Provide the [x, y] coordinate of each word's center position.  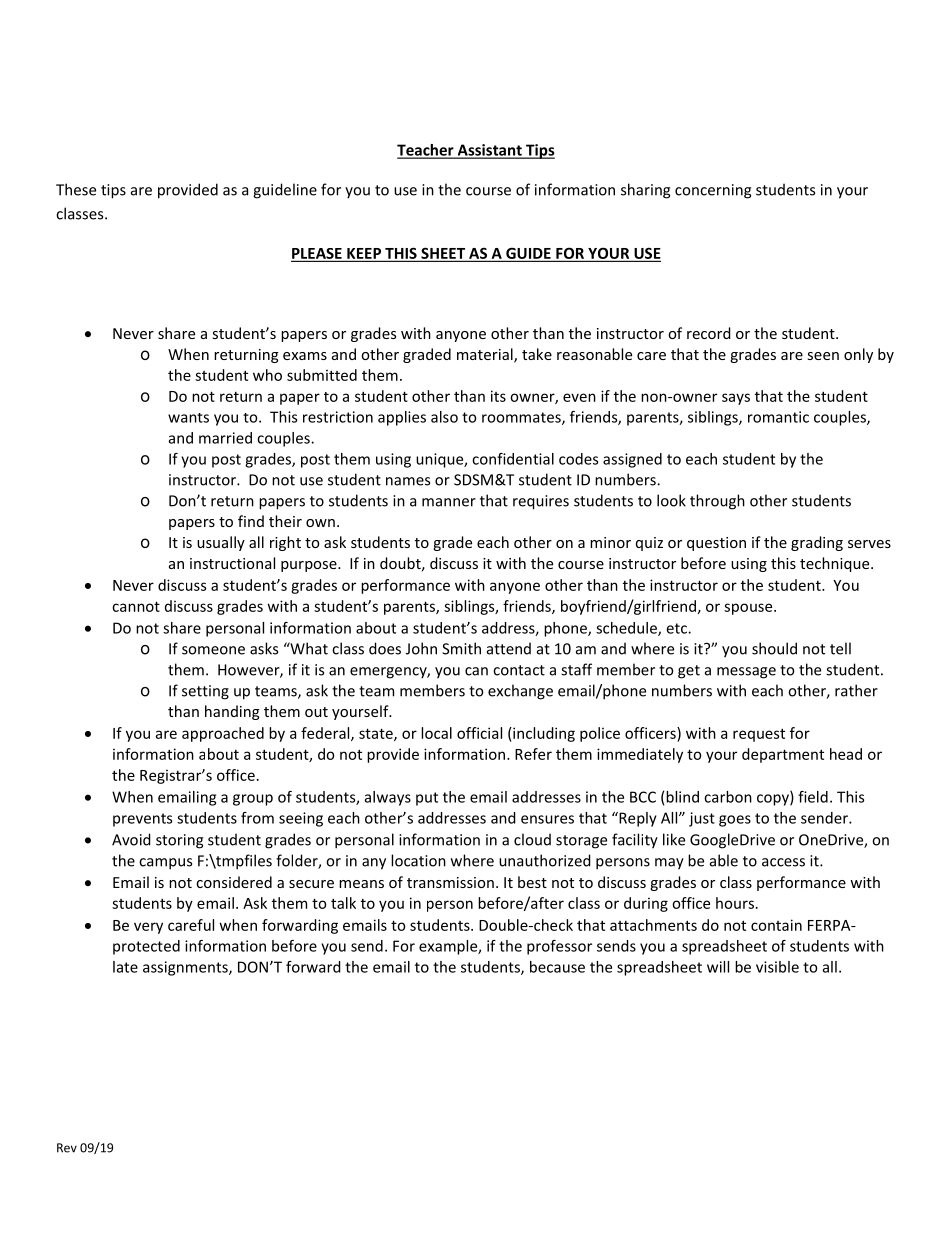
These [76, 189]
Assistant [489, 151]
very [148, 928]
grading [817, 543]
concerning [713, 191]
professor [559, 947]
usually [221, 543]
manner [449, 502]
